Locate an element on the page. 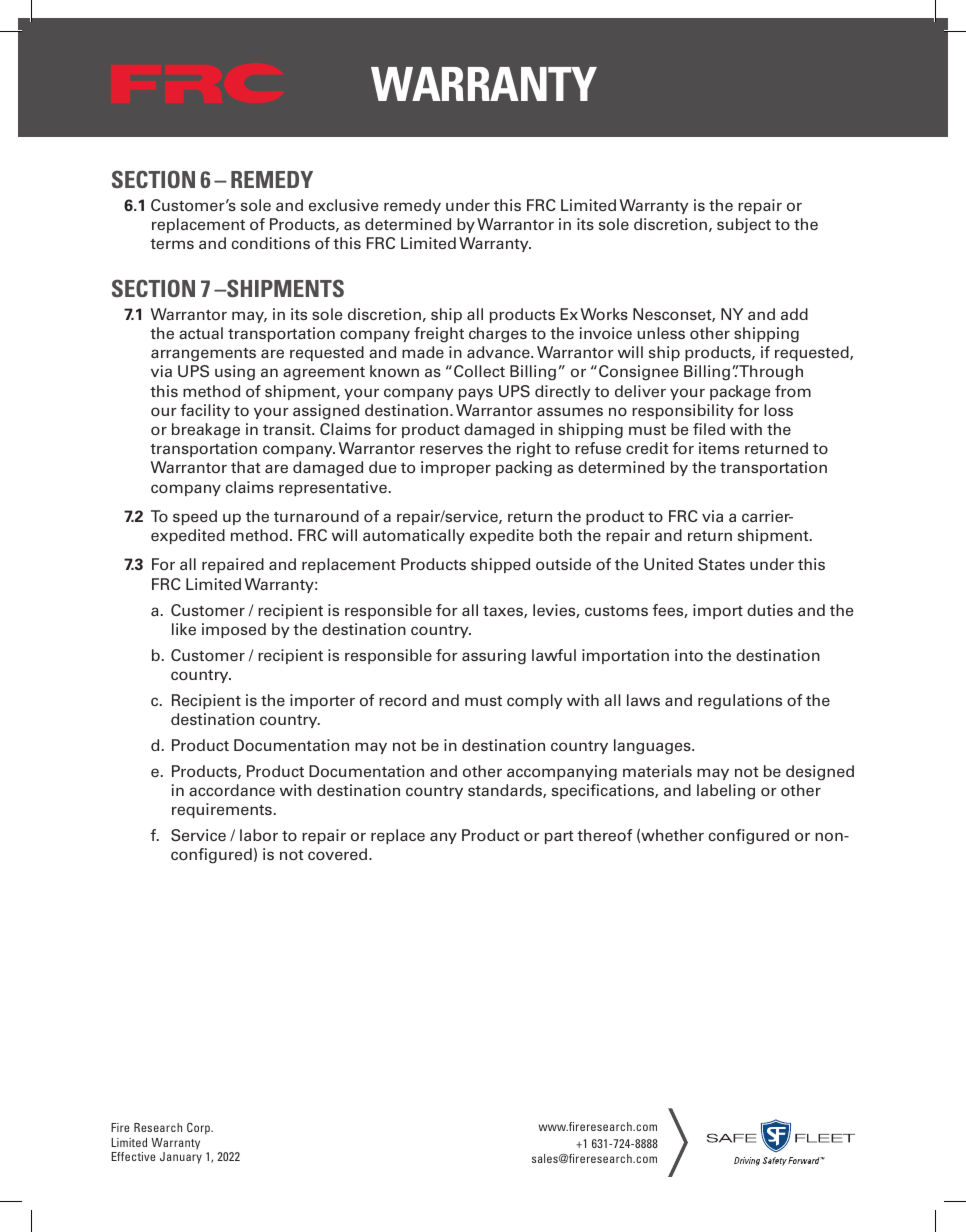  January is located at coordinates (181, 1158).
